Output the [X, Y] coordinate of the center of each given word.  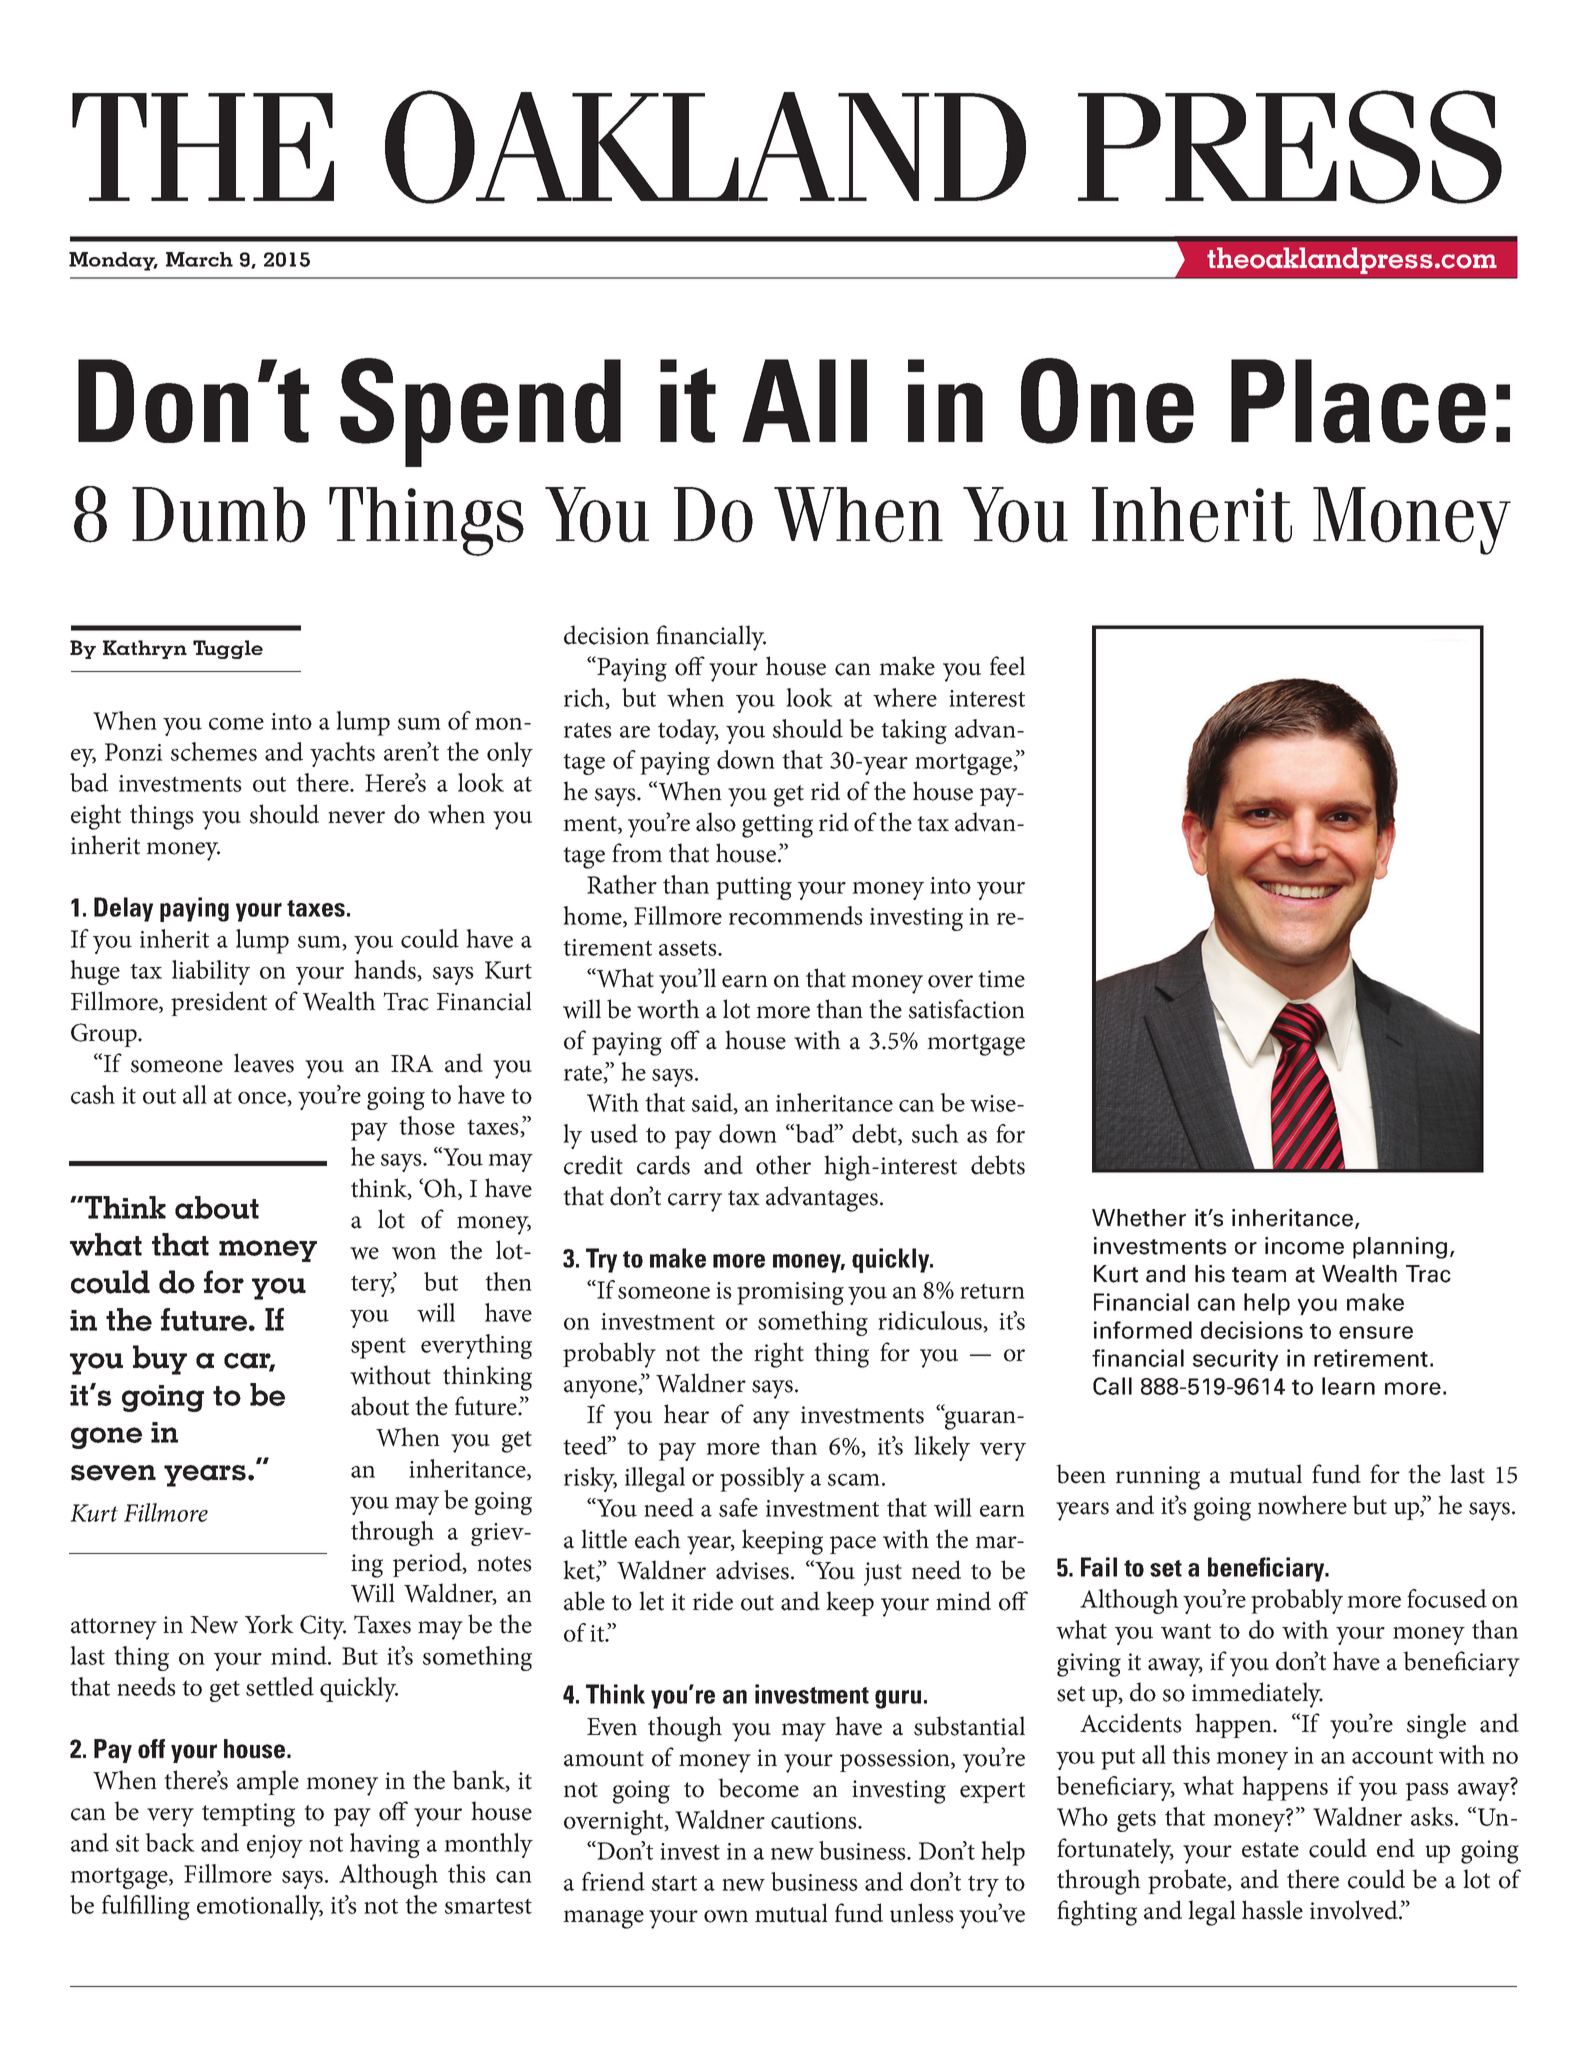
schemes [214, 751]
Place [1358, 401]
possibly [762, 1479]
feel [1007, 666]
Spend [480, 412]
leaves [264, 1063]
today [688, 731]
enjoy [275, 1846]
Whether [1139, 1218]
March [199, 259]
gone [106, 1438]
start [674, 1883]
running [1158, 1478]
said [713, 1103]
